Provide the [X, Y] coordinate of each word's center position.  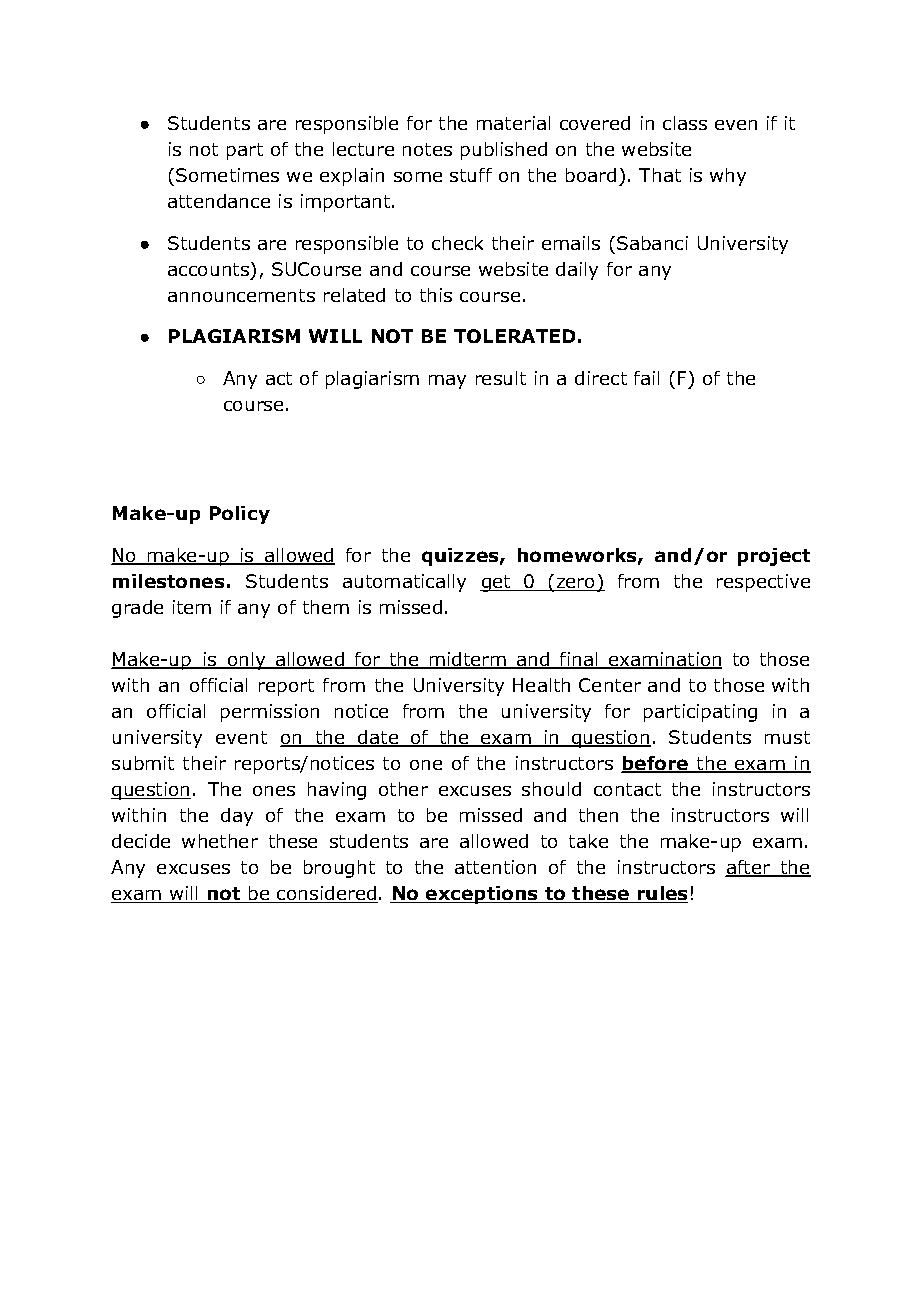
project [774, 557]
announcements [241, 295]
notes [427, 149]
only [247, 661]
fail [646, 378]
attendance [219, 201]
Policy [240, 515]
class [685, 123]
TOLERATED [514, 336]
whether [220, 841]
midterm [467, 660]
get [496, 583]
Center [610, 685]
